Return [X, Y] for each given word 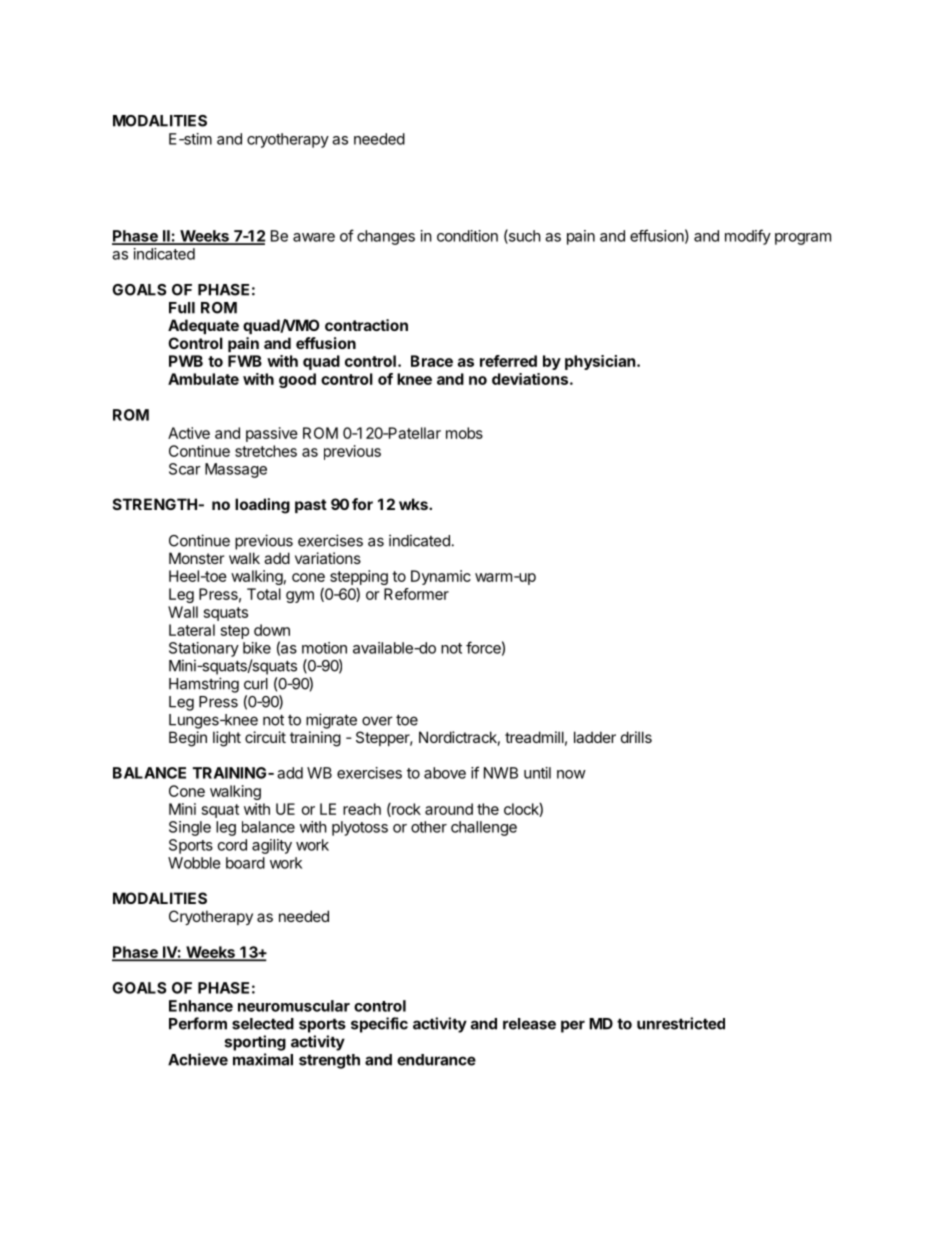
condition [467, 236]
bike [257, 648]
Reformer [416, 594]
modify [748, 237]
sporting [255, 1043]
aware [314, 237]
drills [636, 737]
